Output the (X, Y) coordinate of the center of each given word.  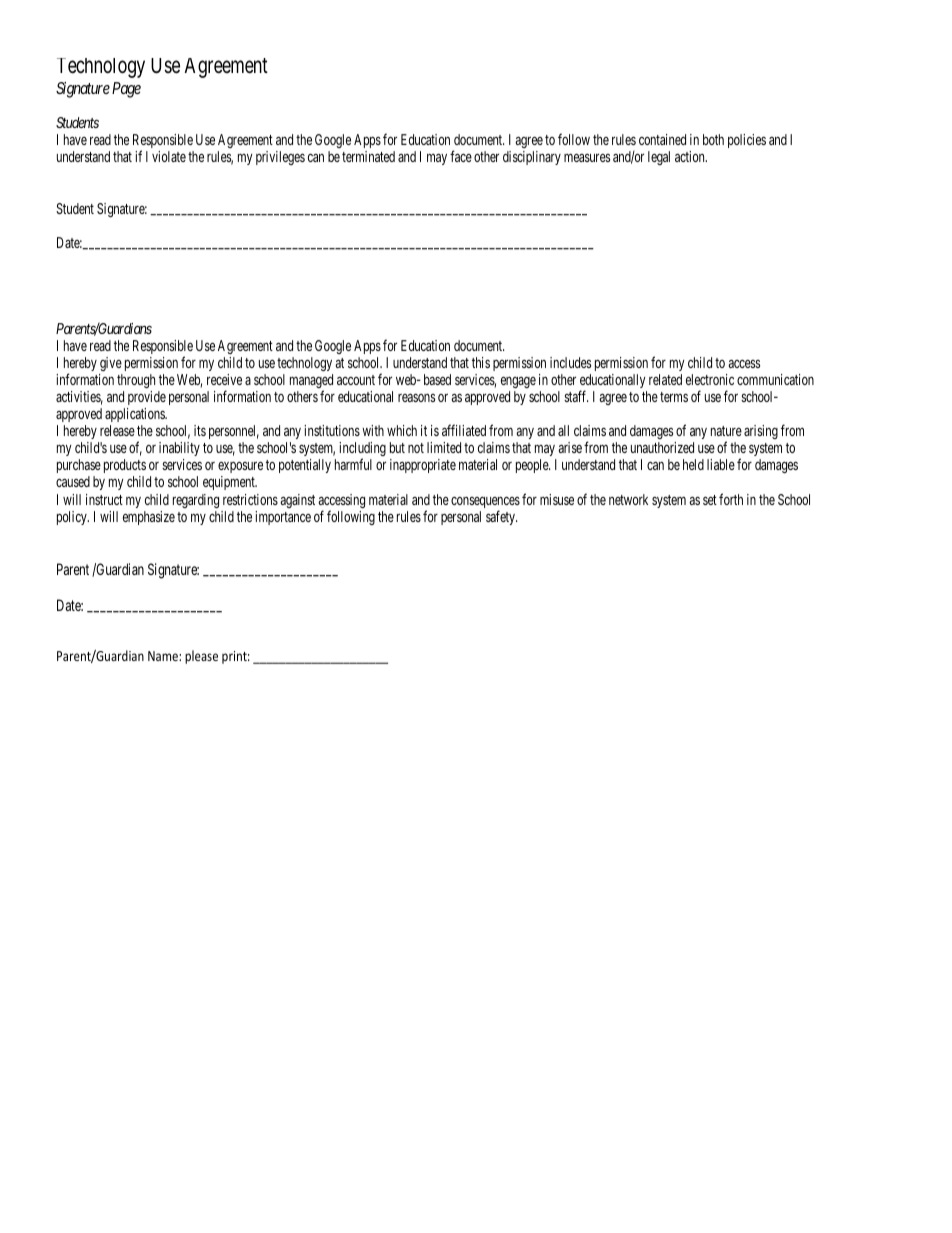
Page (126, 90)
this (481, 362)
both (713, 139)
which (402, 430)
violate (169, 156)
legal (659, 158)
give (111, 364)
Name (164, 656)
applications (136, 415)
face (461, 156)
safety (501, 517)
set (710, 500)
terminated (368, 156)
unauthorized (662, 447)
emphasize (149, 518)
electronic (710, 379)
